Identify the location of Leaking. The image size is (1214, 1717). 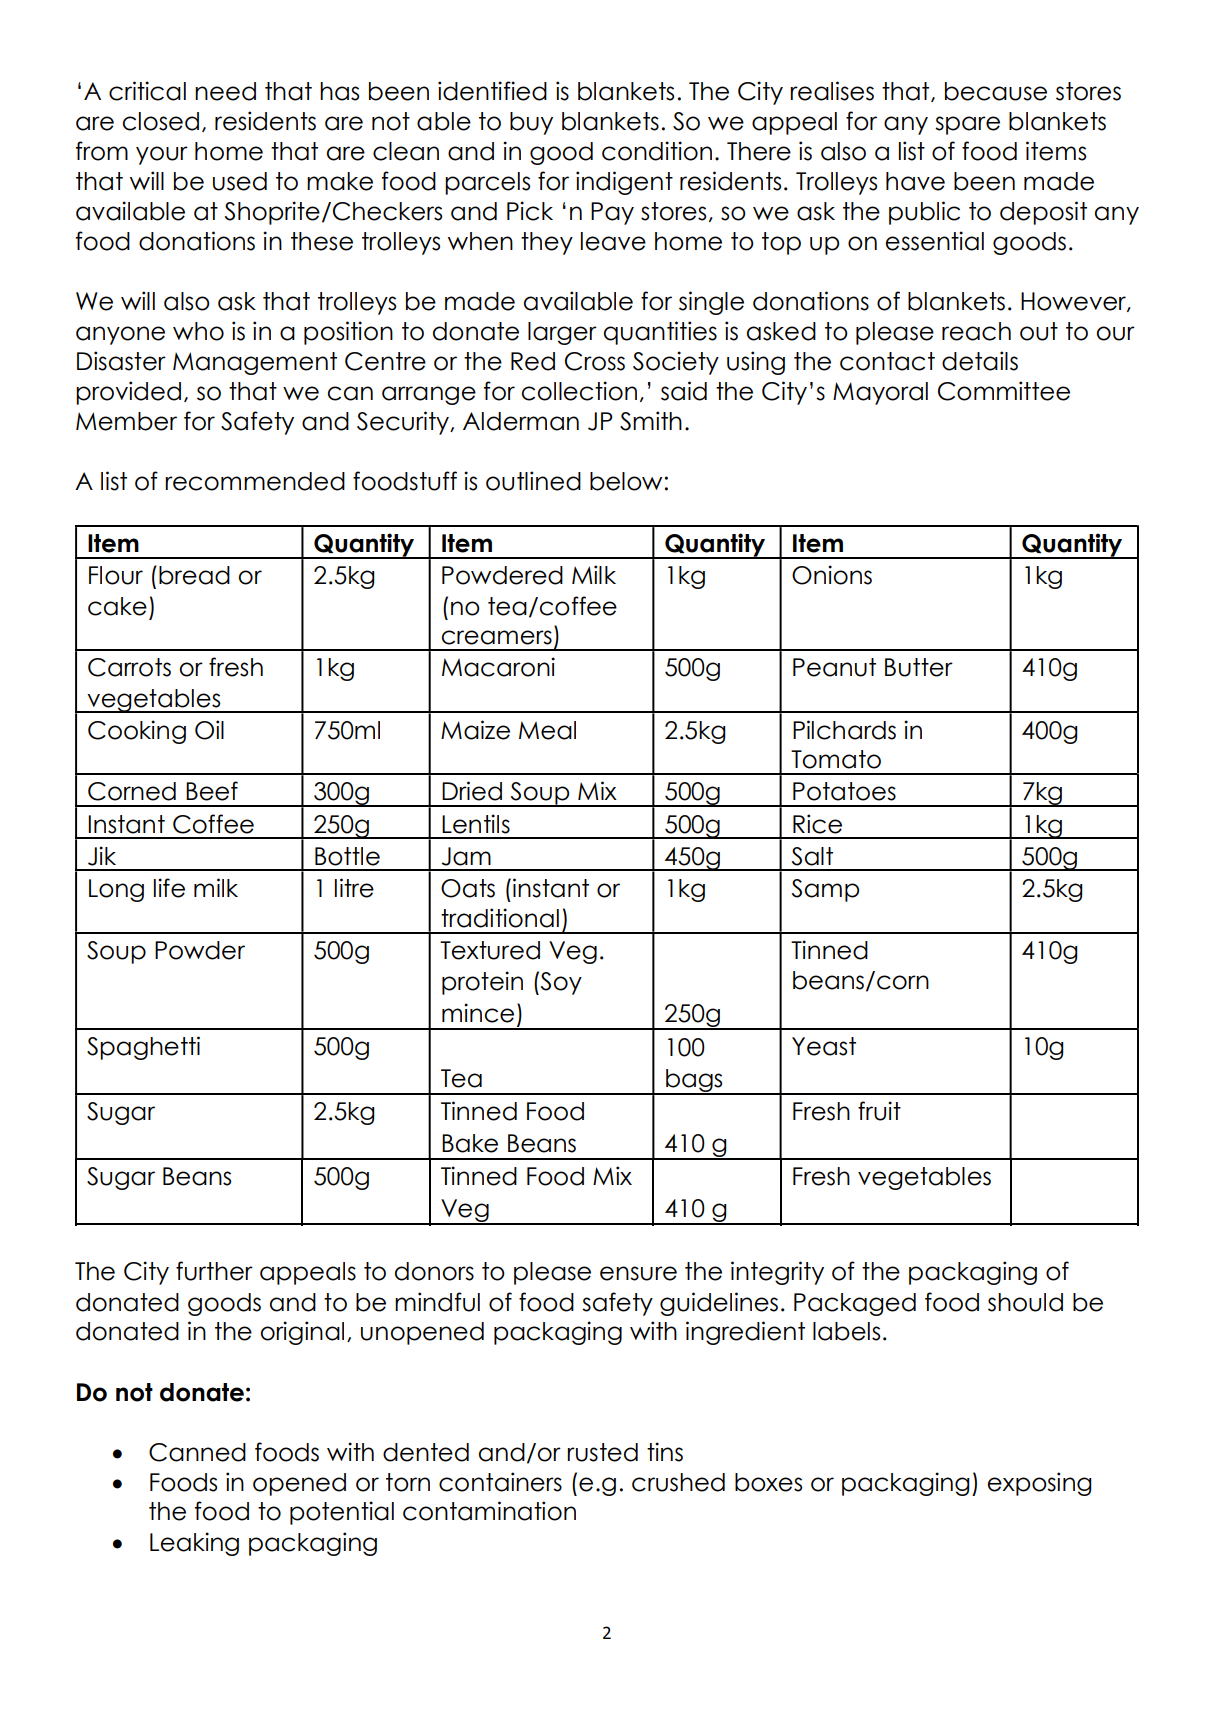
(194, 1544).
